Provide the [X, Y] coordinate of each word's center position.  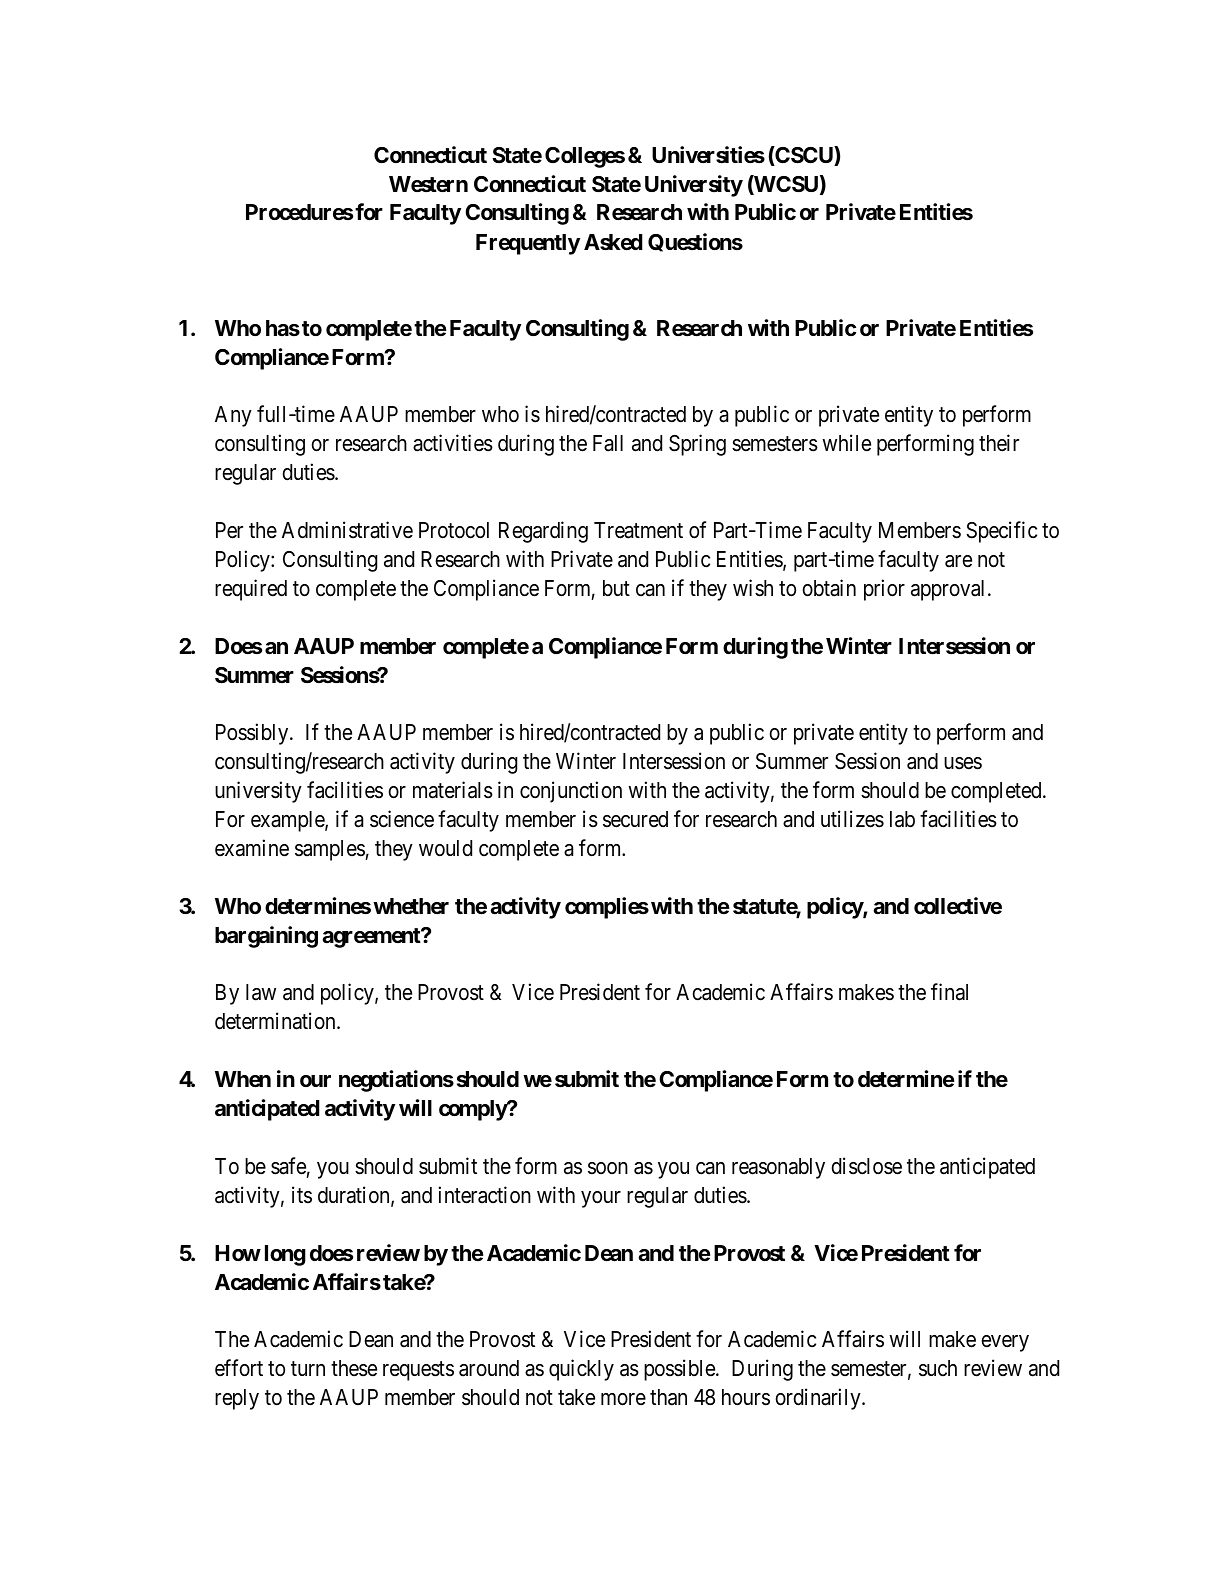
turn [308, 1368]
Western [428, 184]
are [958, 561]
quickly [581, 1370]
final [949, 992]
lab [902, 819]
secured [635, 819]
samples [330, 850]
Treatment [638, 530]
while [846, 443]
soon [608, 1168]
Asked [613, 242]
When [243, 1079]
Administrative [347, 530]
